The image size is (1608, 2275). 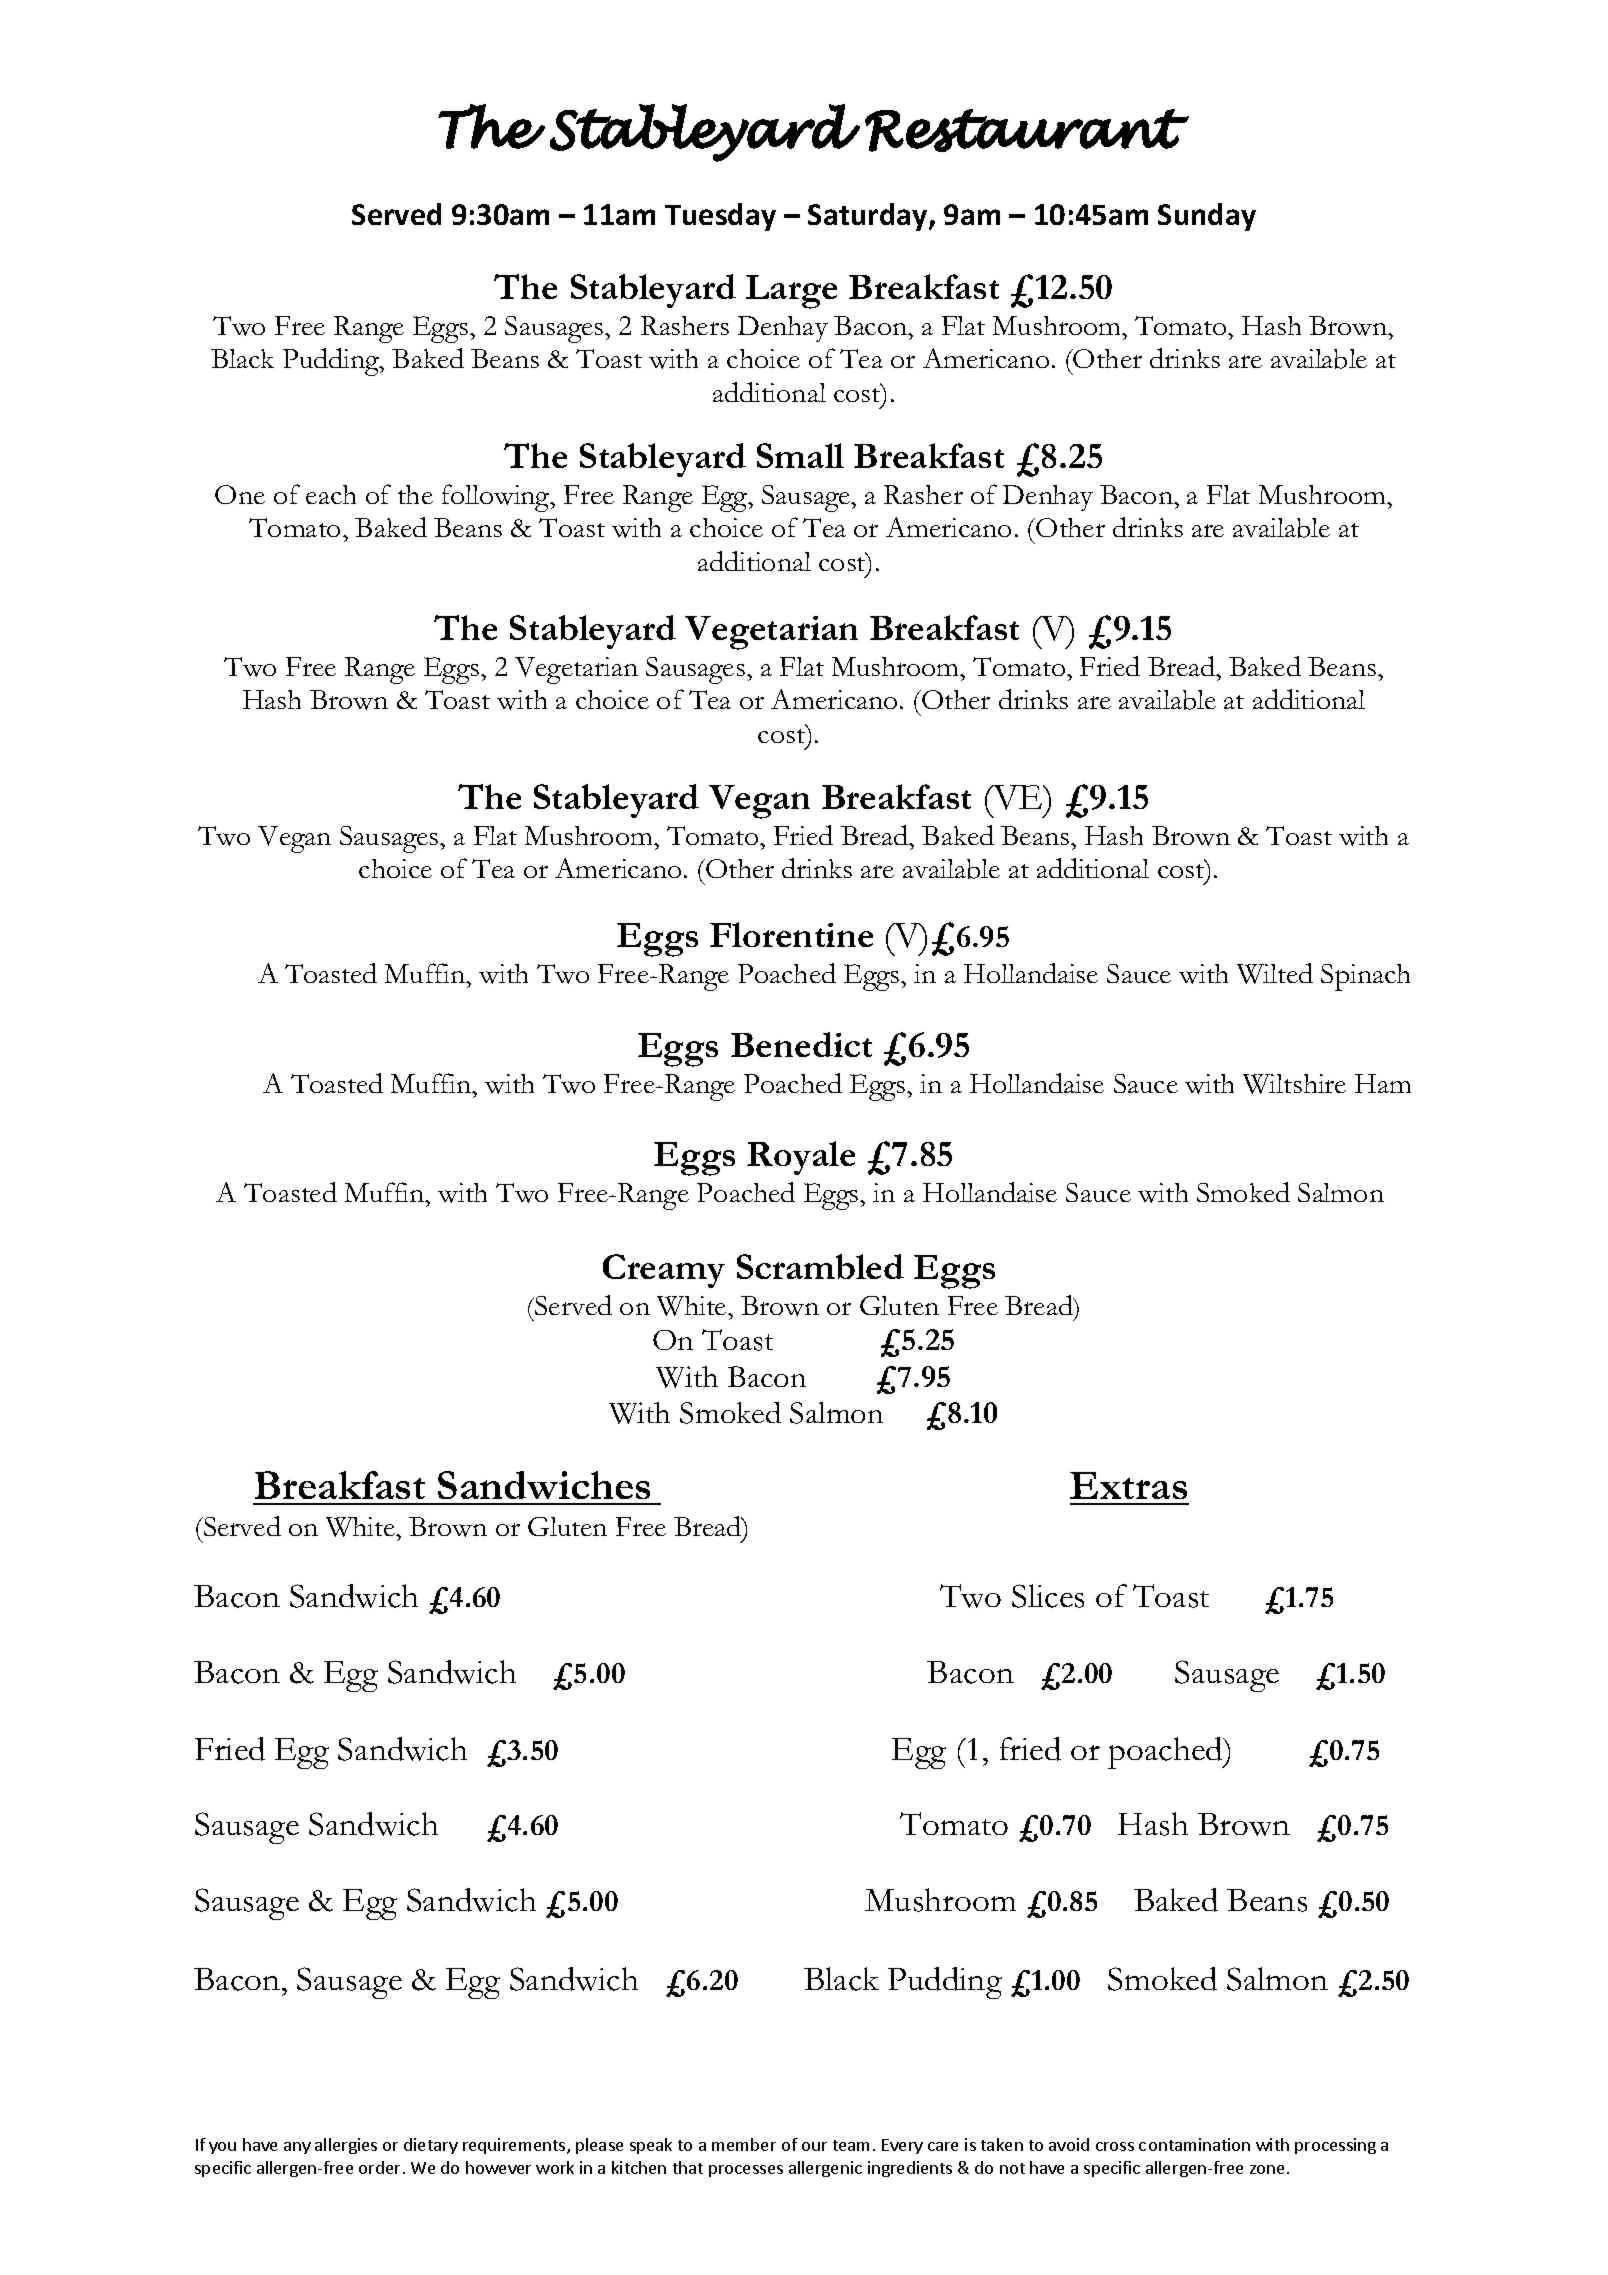 What do you see at coordinates (1128, 1485) in the screenshot?
I see `Extras` at bounding box center [1128, 1485].
